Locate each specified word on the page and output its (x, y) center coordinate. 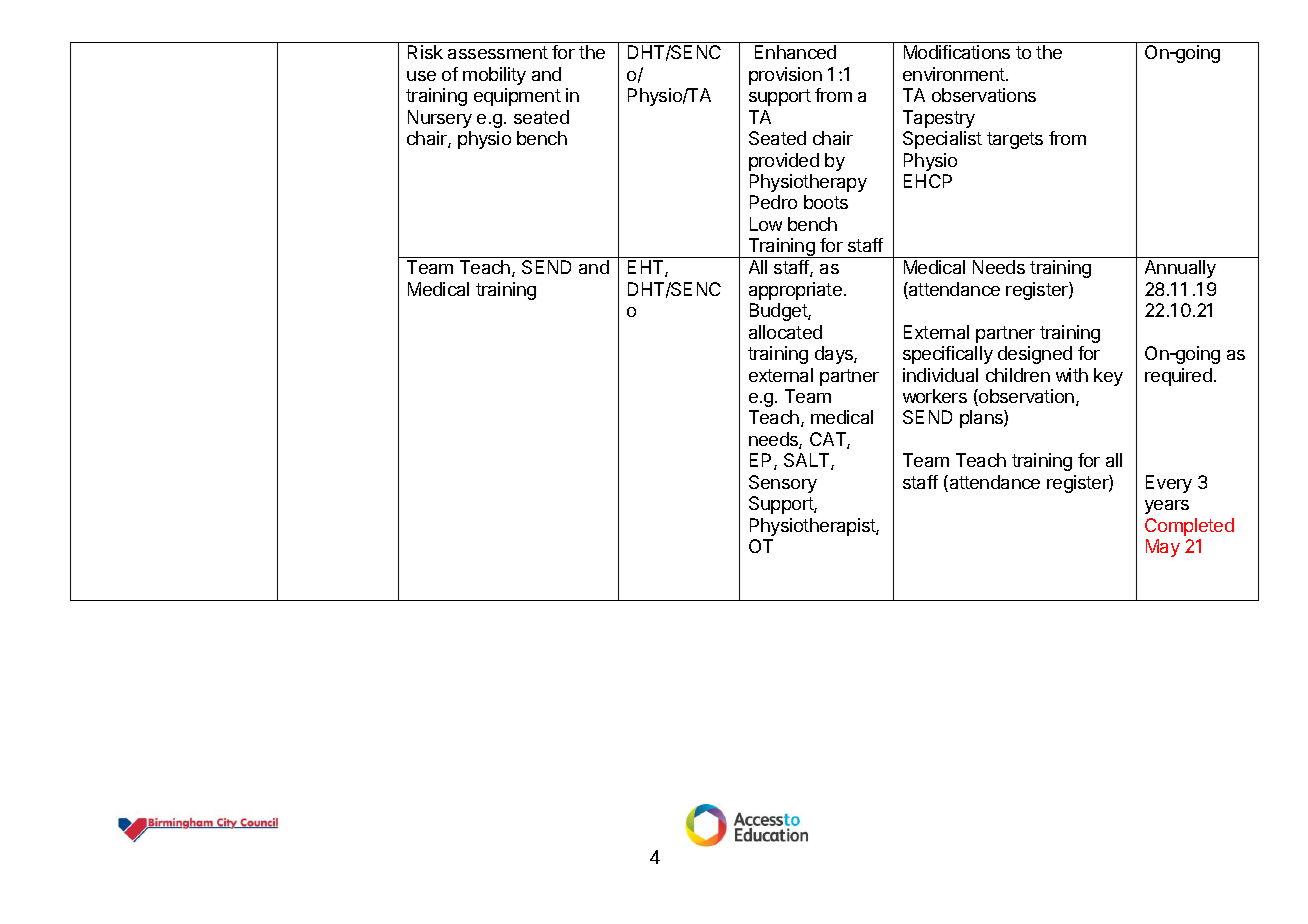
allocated (785, 332)
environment (955, 74)
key (1108, 377)
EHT (647, 268)
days (835, 355)
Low (766, 224)
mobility (494, 76)
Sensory (783, 484)
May (1163, 548)
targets (1015, 140)
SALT (808, 461)
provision (785, 76)
